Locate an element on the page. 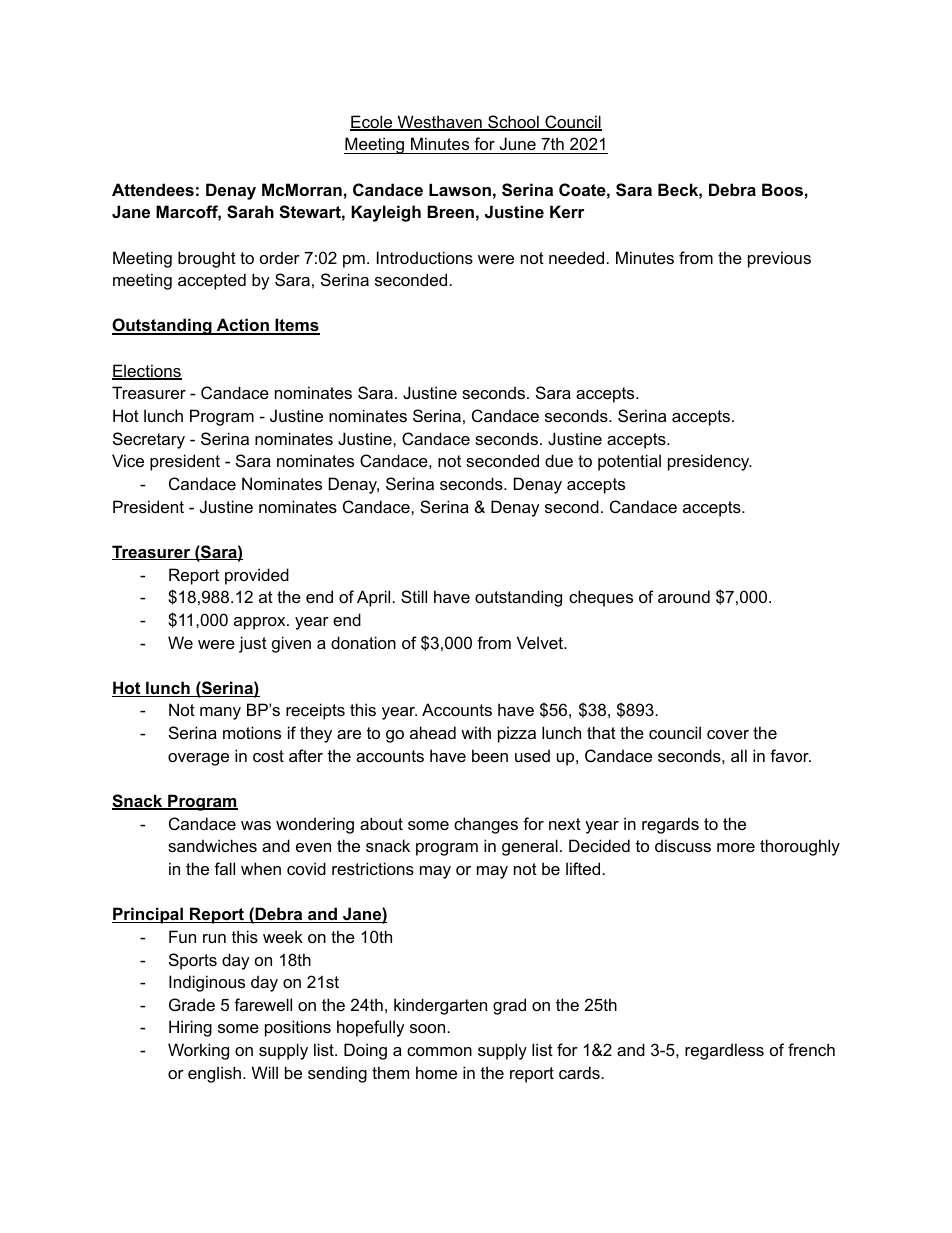 This page has height=1233, width=952. around is located at coordinates (684, 596).
